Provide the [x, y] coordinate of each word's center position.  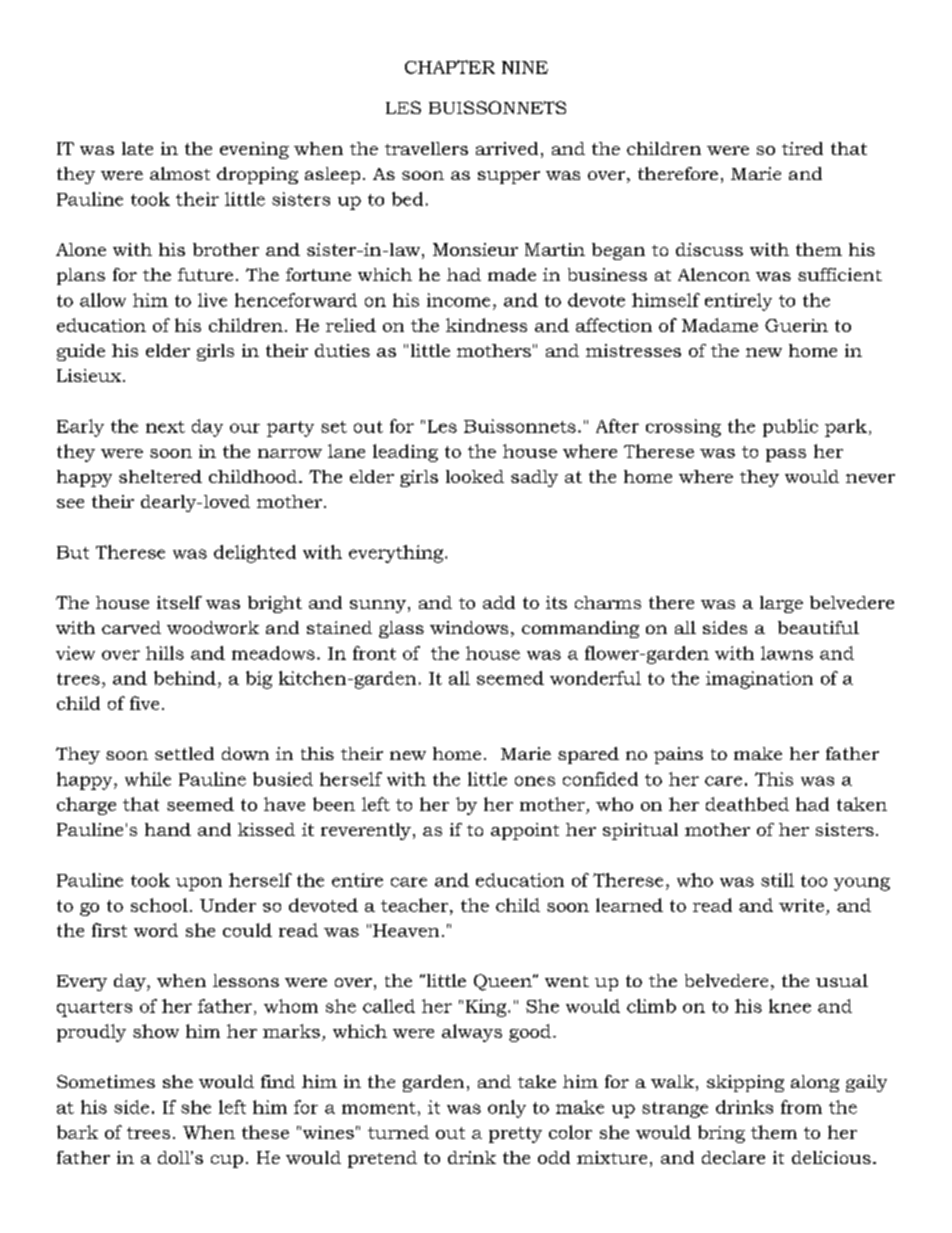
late [137, 148]
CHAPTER [450, 67]
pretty [515, 1135]
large [781, 604]
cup [227, 1161]
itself [179, 602]
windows [469, 627]
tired [802, 148]
